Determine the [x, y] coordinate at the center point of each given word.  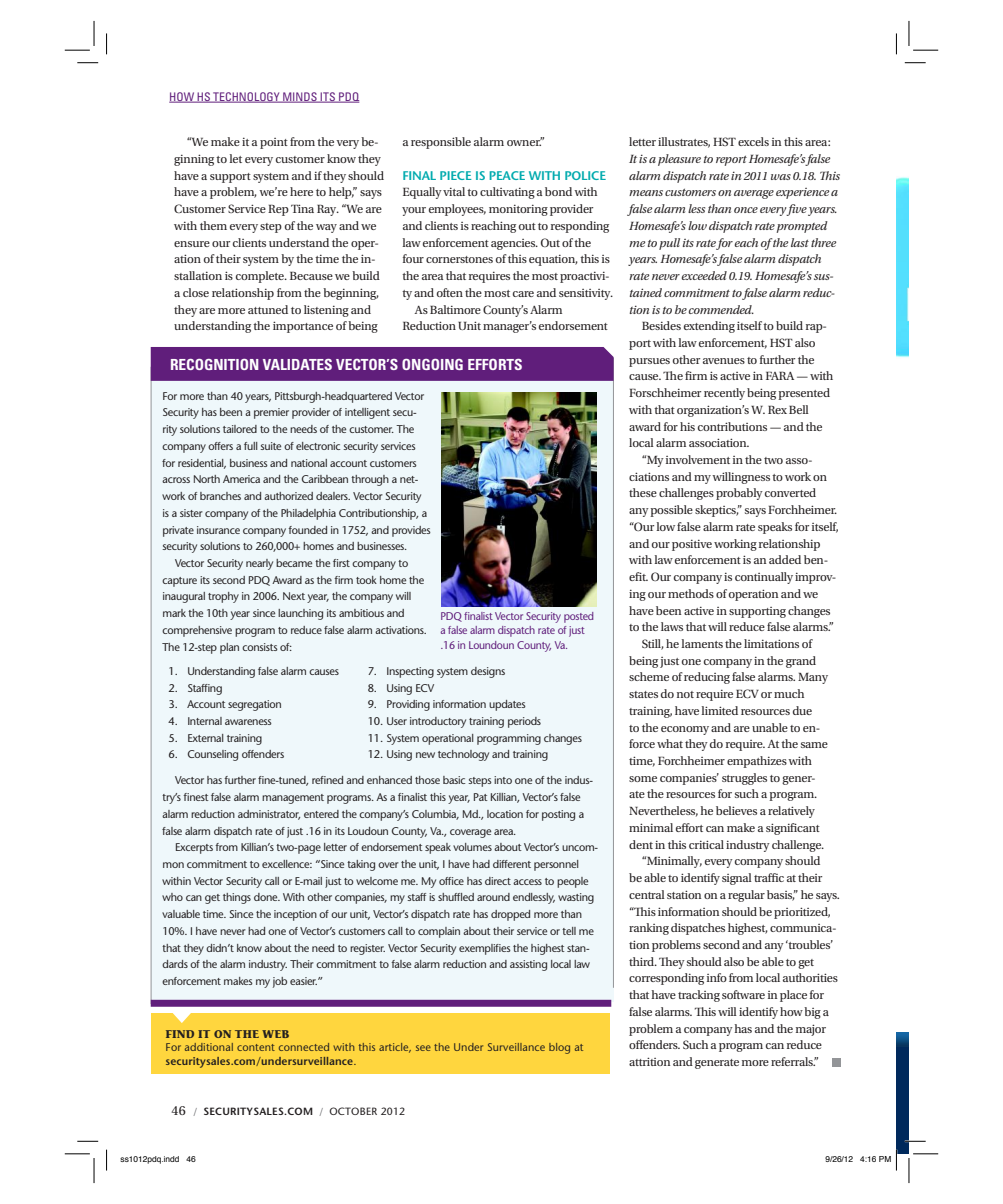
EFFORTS [495, 364]
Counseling [213, 755]
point [274, 143]
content [256, 1047]
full [251, 446]
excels [753, 141]
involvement [698, 459]
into [503, 780]
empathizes [757, 762]
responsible [441, 143]
